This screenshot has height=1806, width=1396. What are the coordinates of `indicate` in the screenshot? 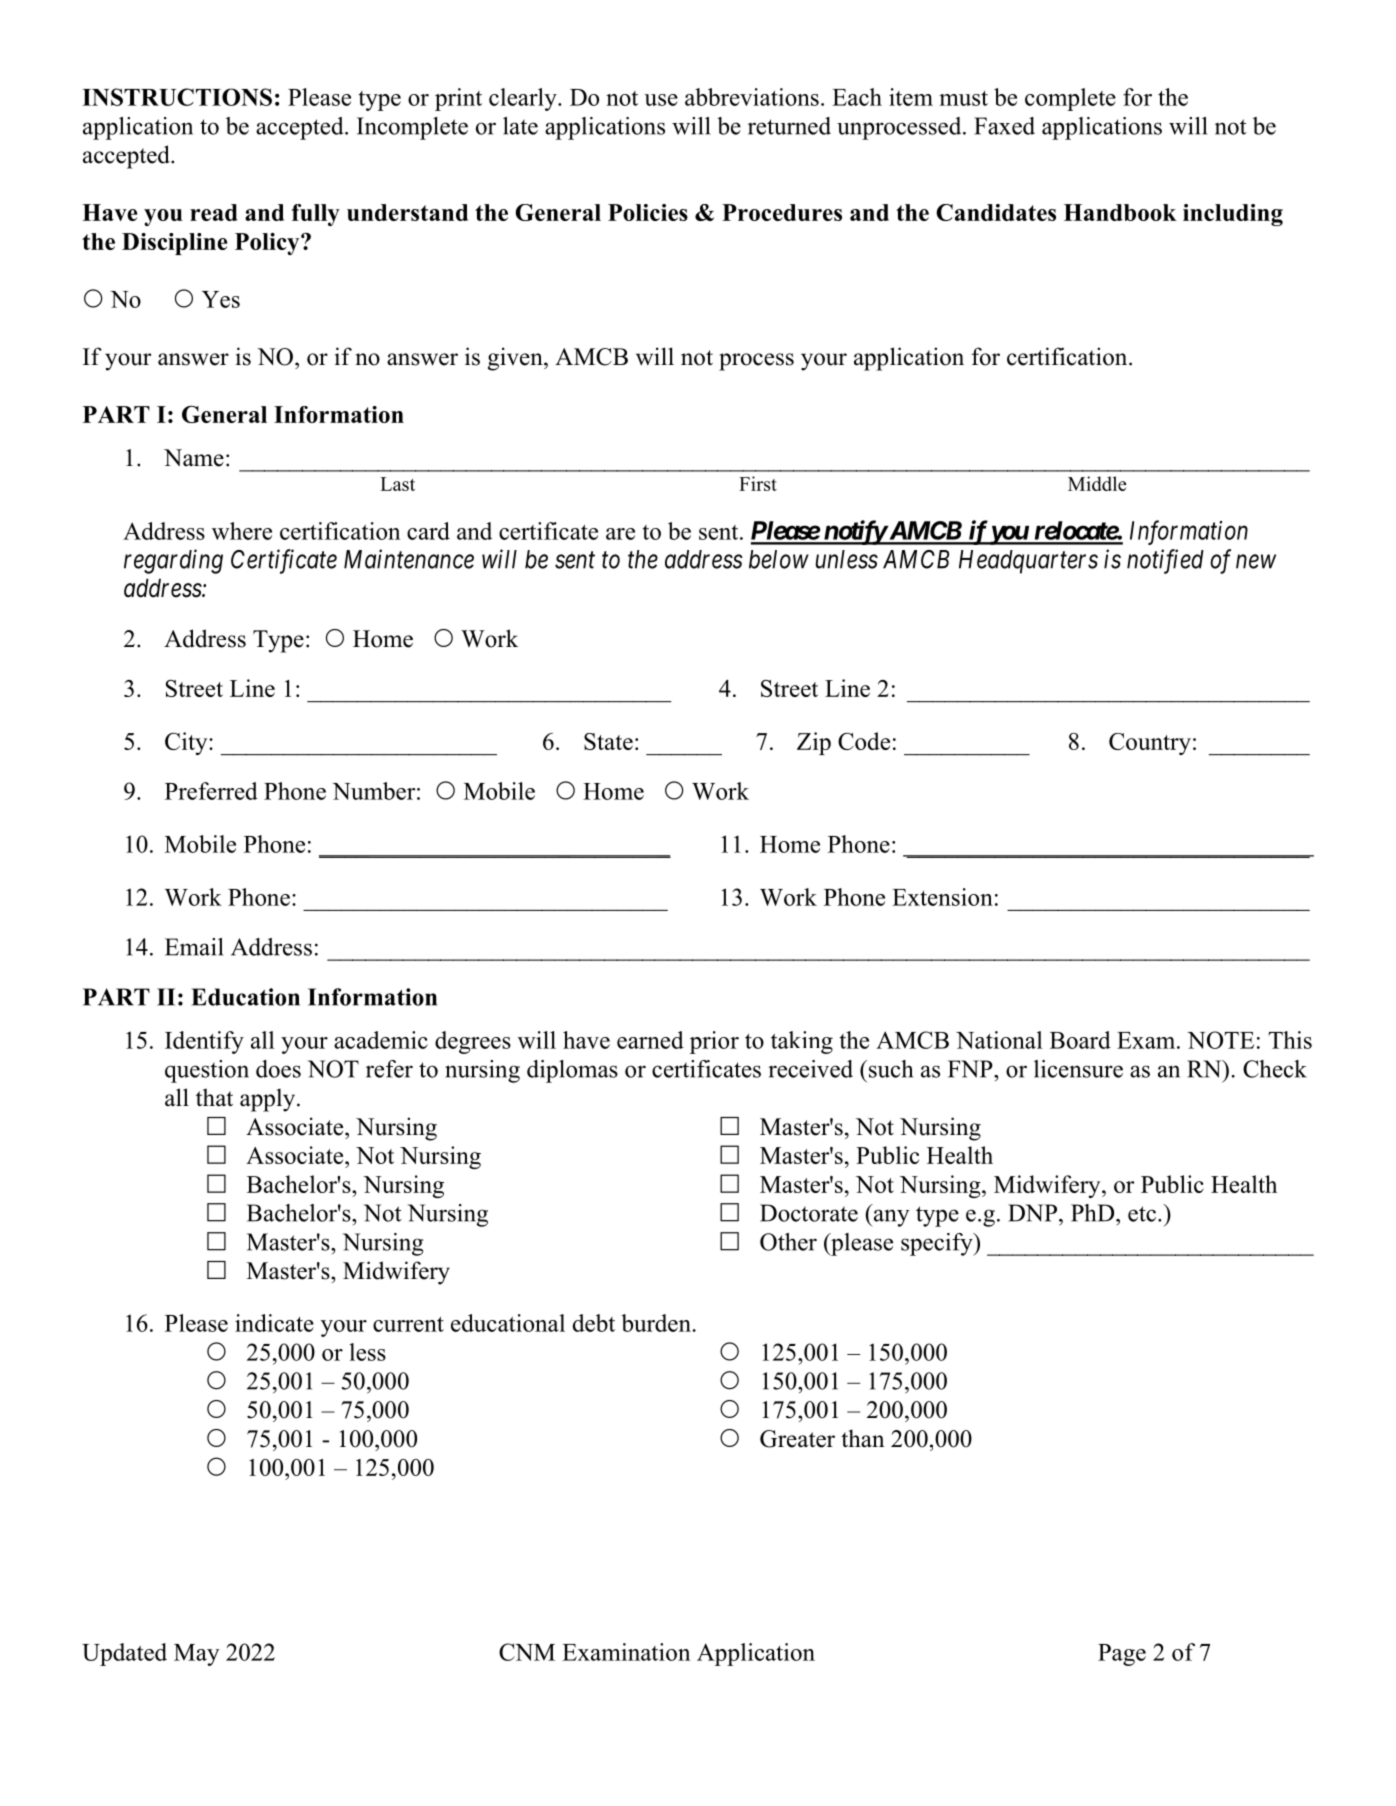 It's located at (274, 1323).
